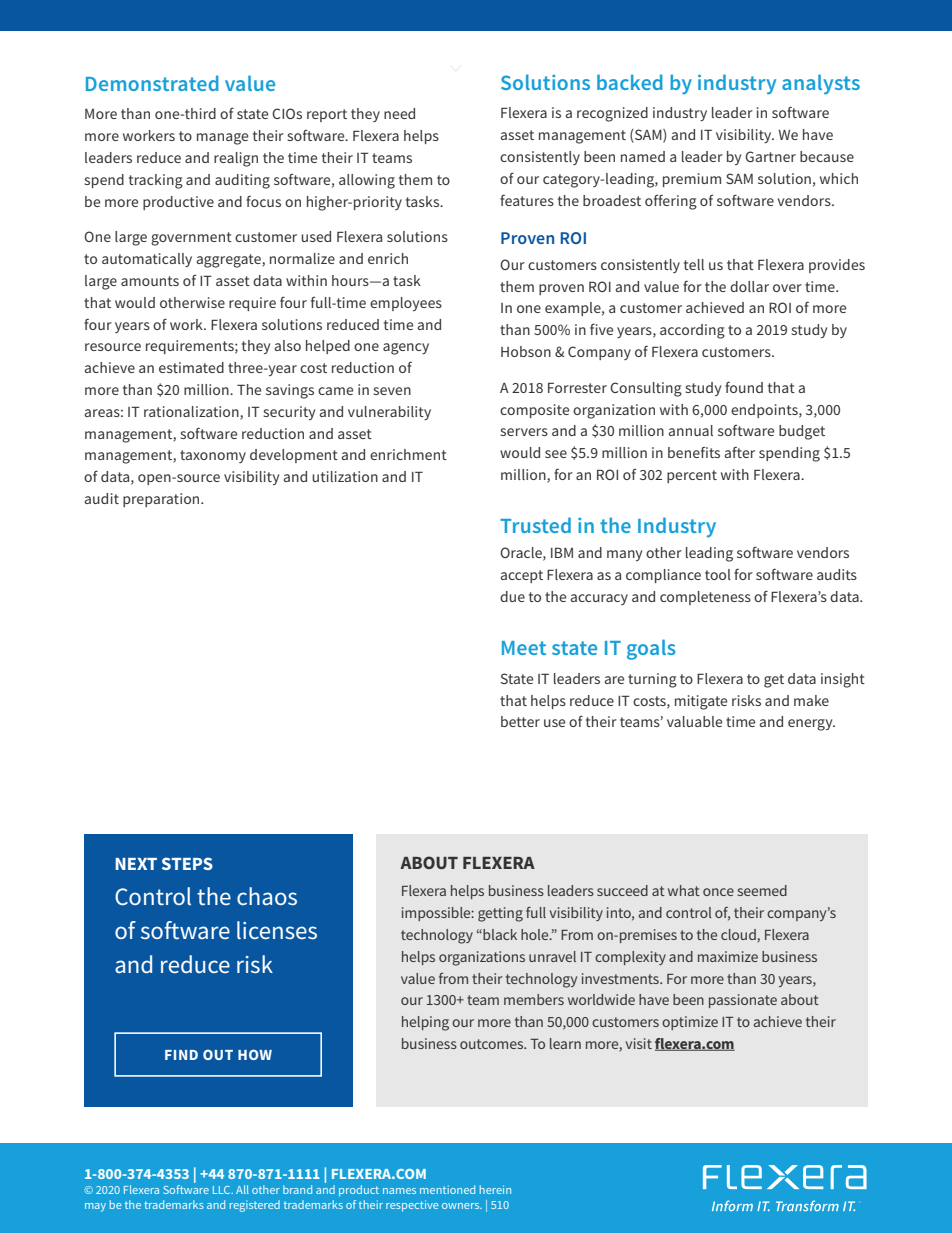  I want to click on found, so click(744, 387).
